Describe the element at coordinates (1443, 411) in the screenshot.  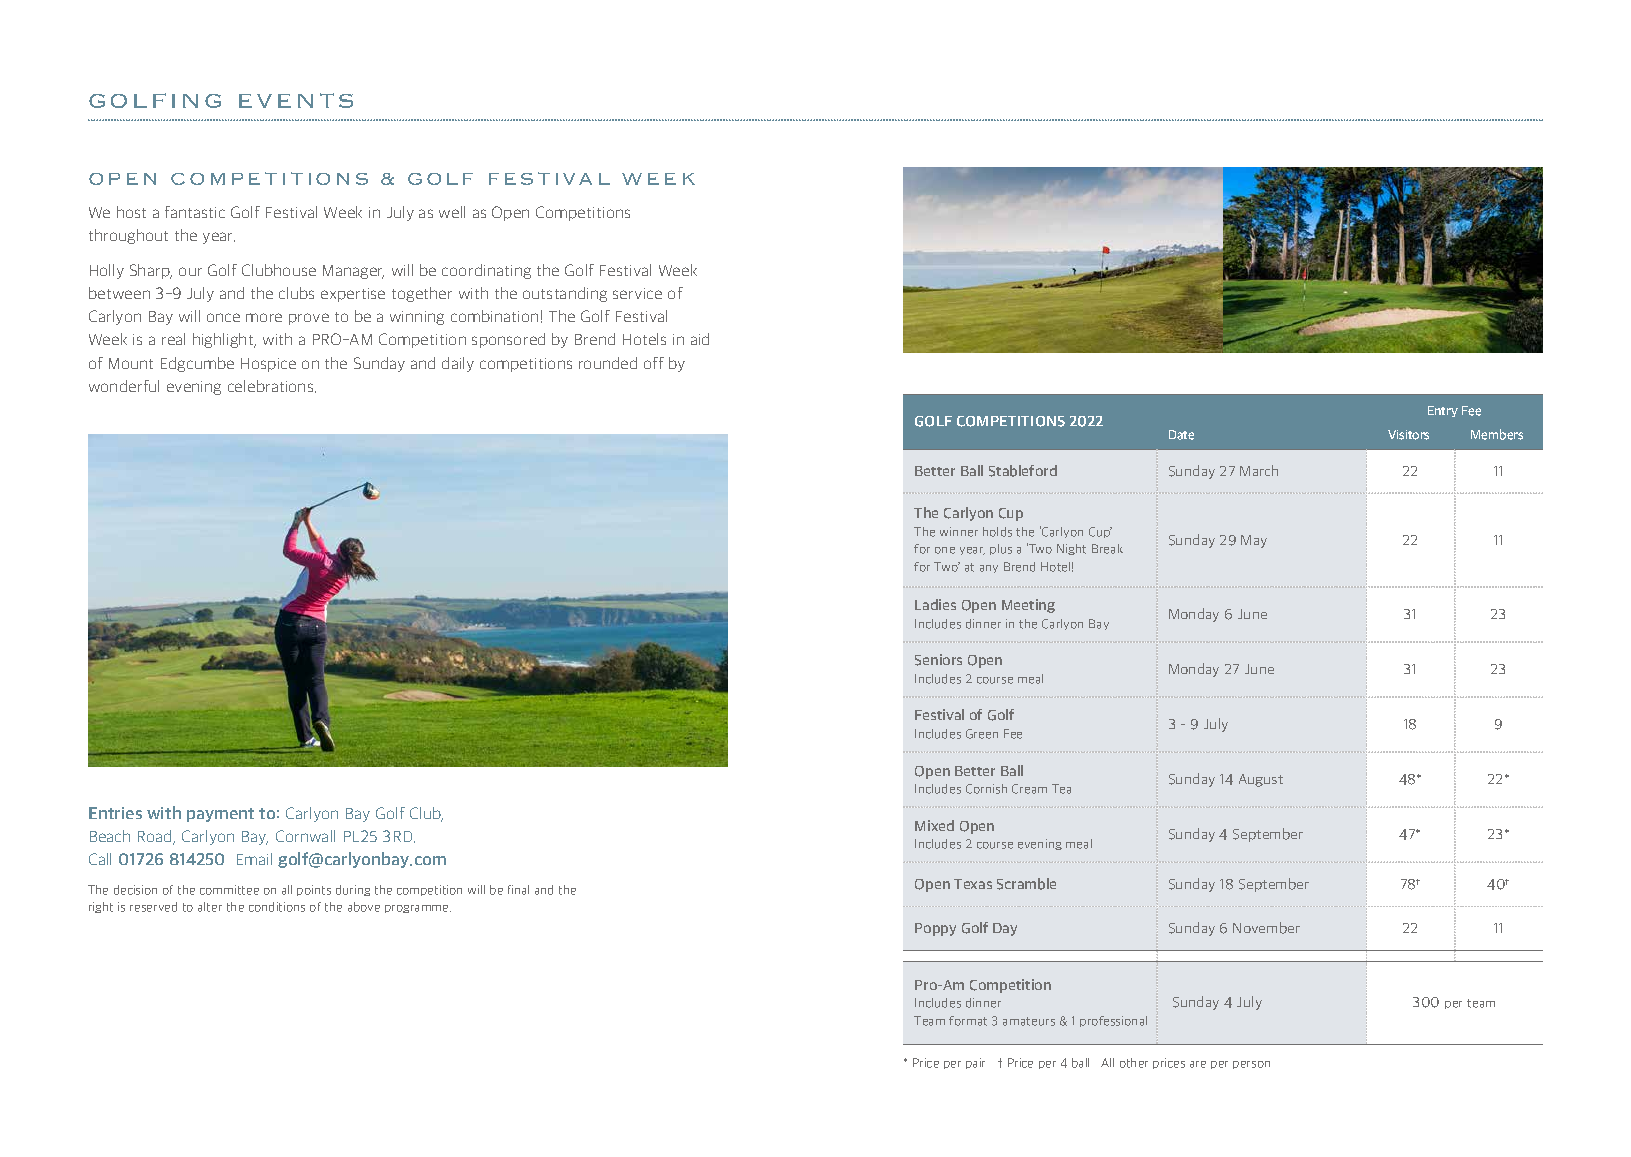
I see `Entry` at that location.
